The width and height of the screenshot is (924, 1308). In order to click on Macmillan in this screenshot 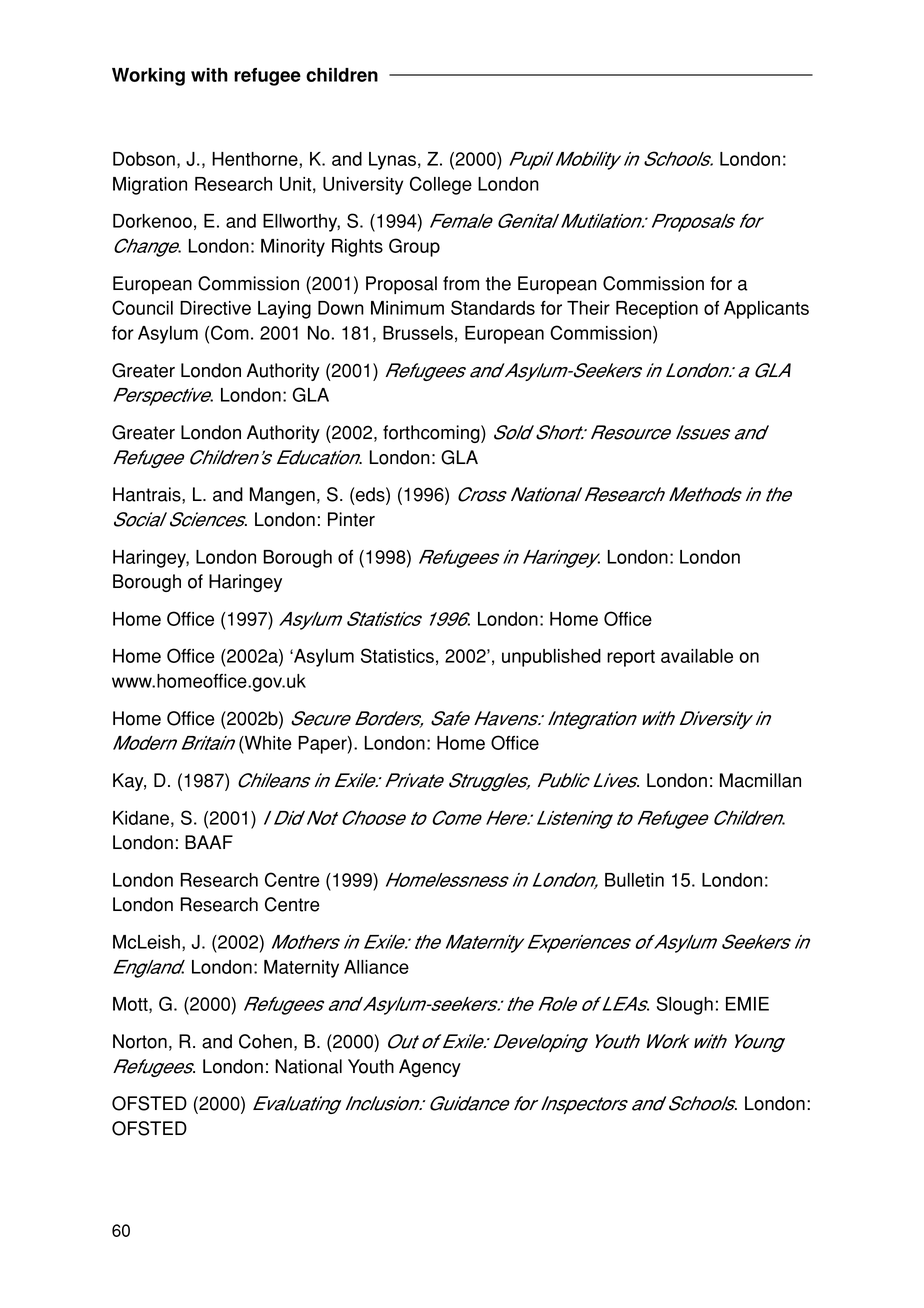, I will do `click(760, 780)`.
